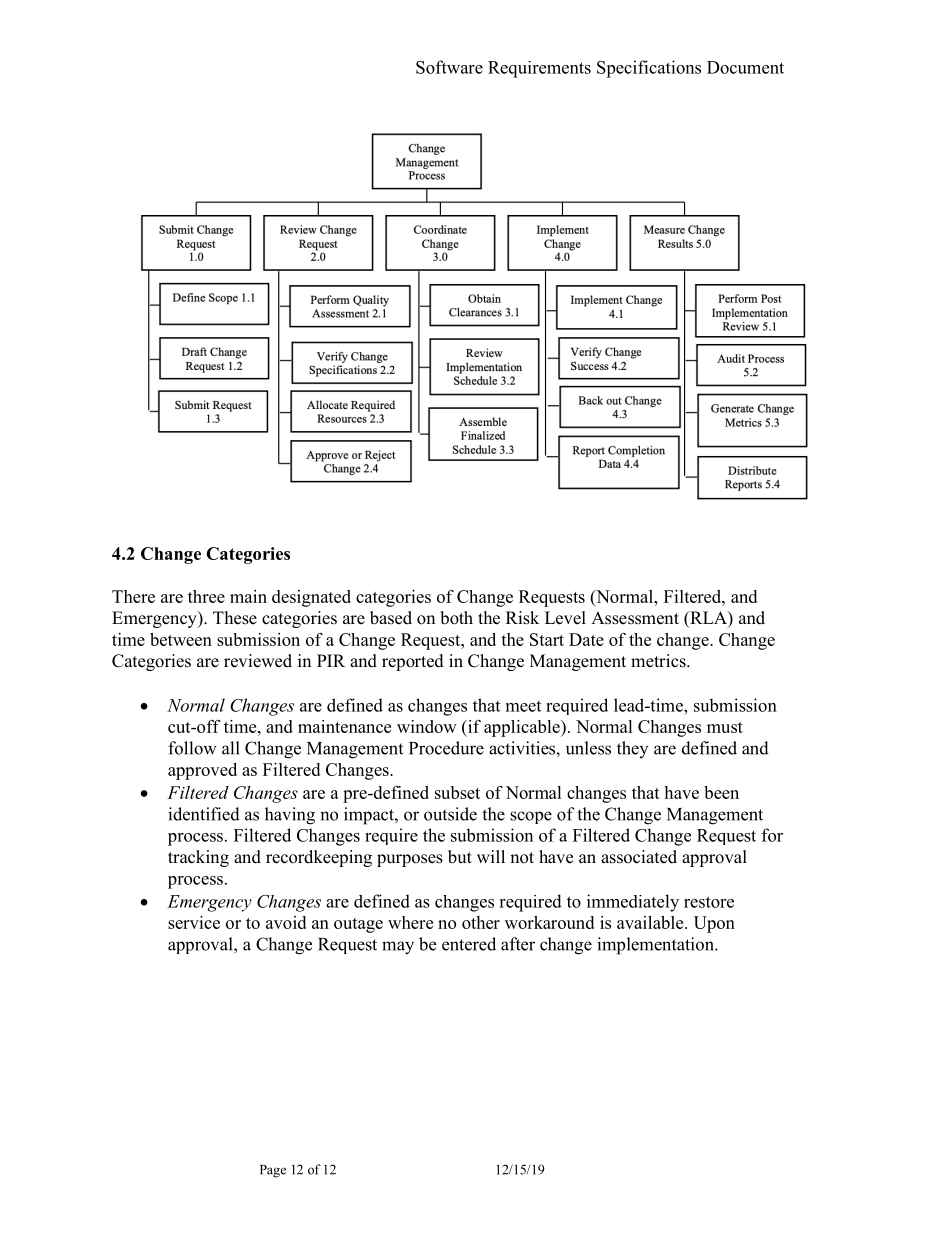 Image resolution: width=952 pixels, height=1233 pixels. I want to click on both, so click(456, 618).
